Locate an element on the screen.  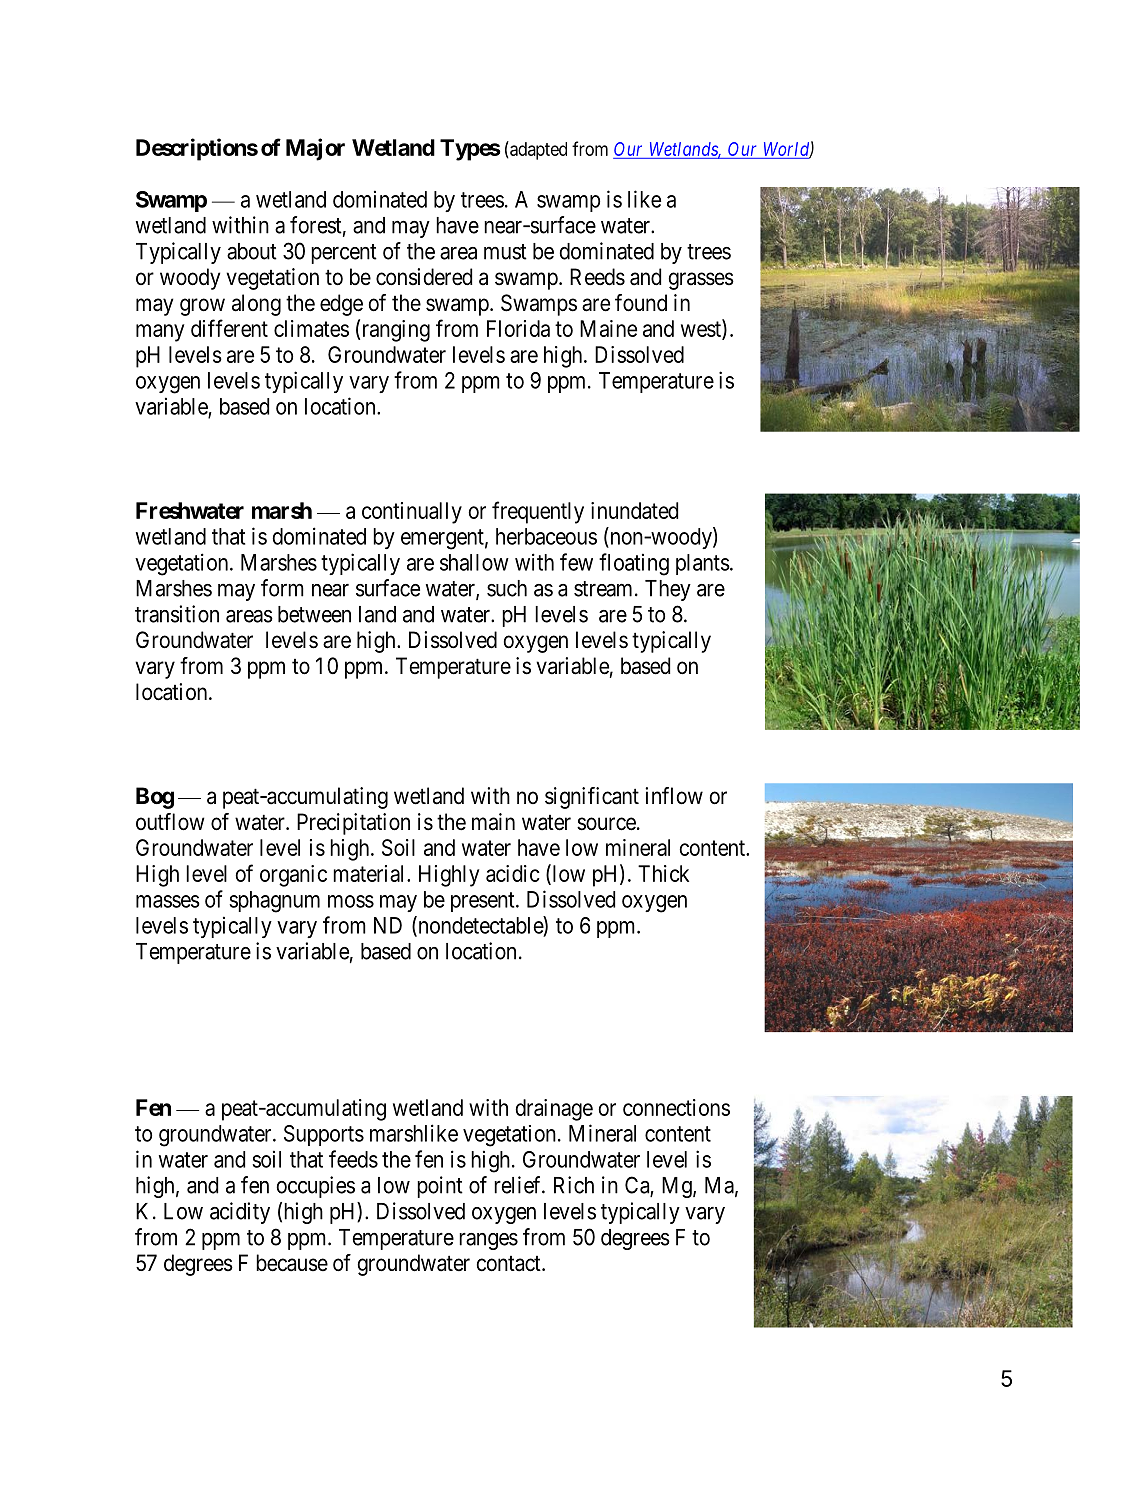
inflow is located at coordinates (674, 796).
